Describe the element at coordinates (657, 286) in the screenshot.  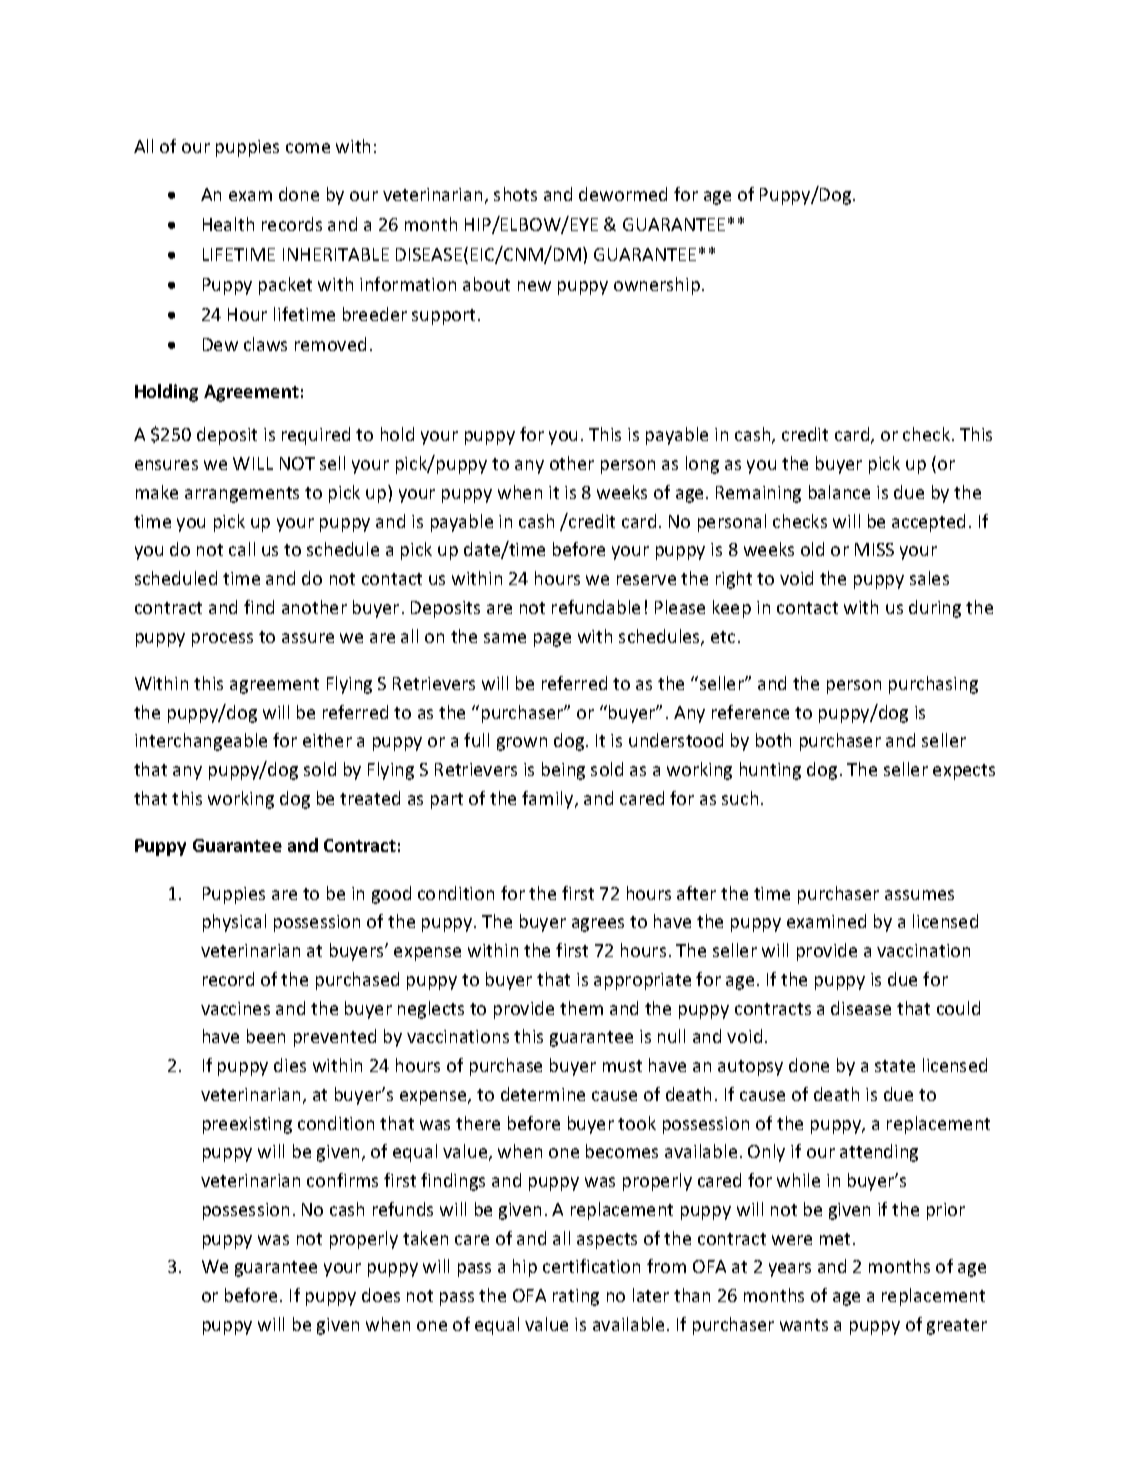
I see `ownership` at that location.
